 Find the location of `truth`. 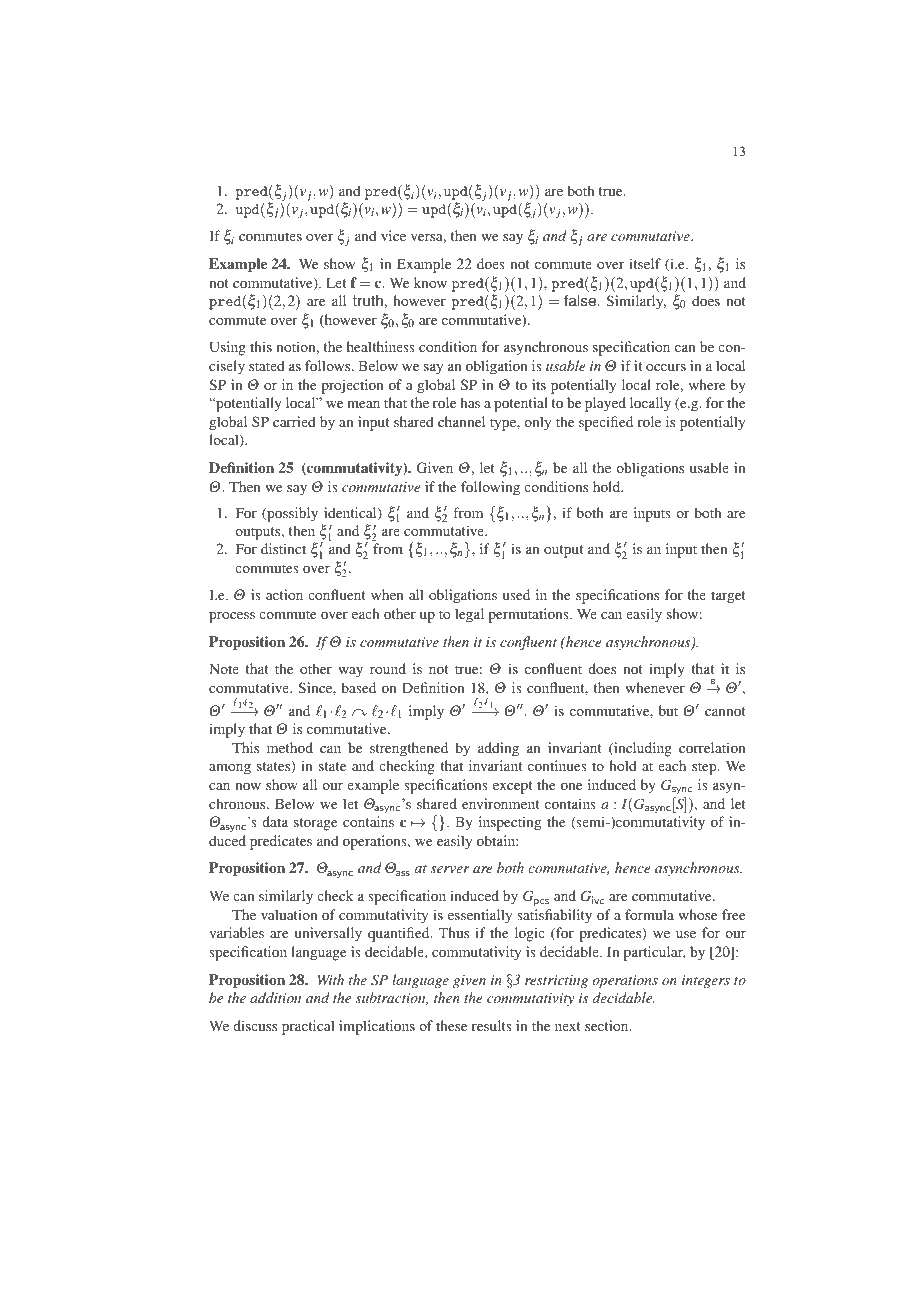

truth is located at coordinates (368, 301).
